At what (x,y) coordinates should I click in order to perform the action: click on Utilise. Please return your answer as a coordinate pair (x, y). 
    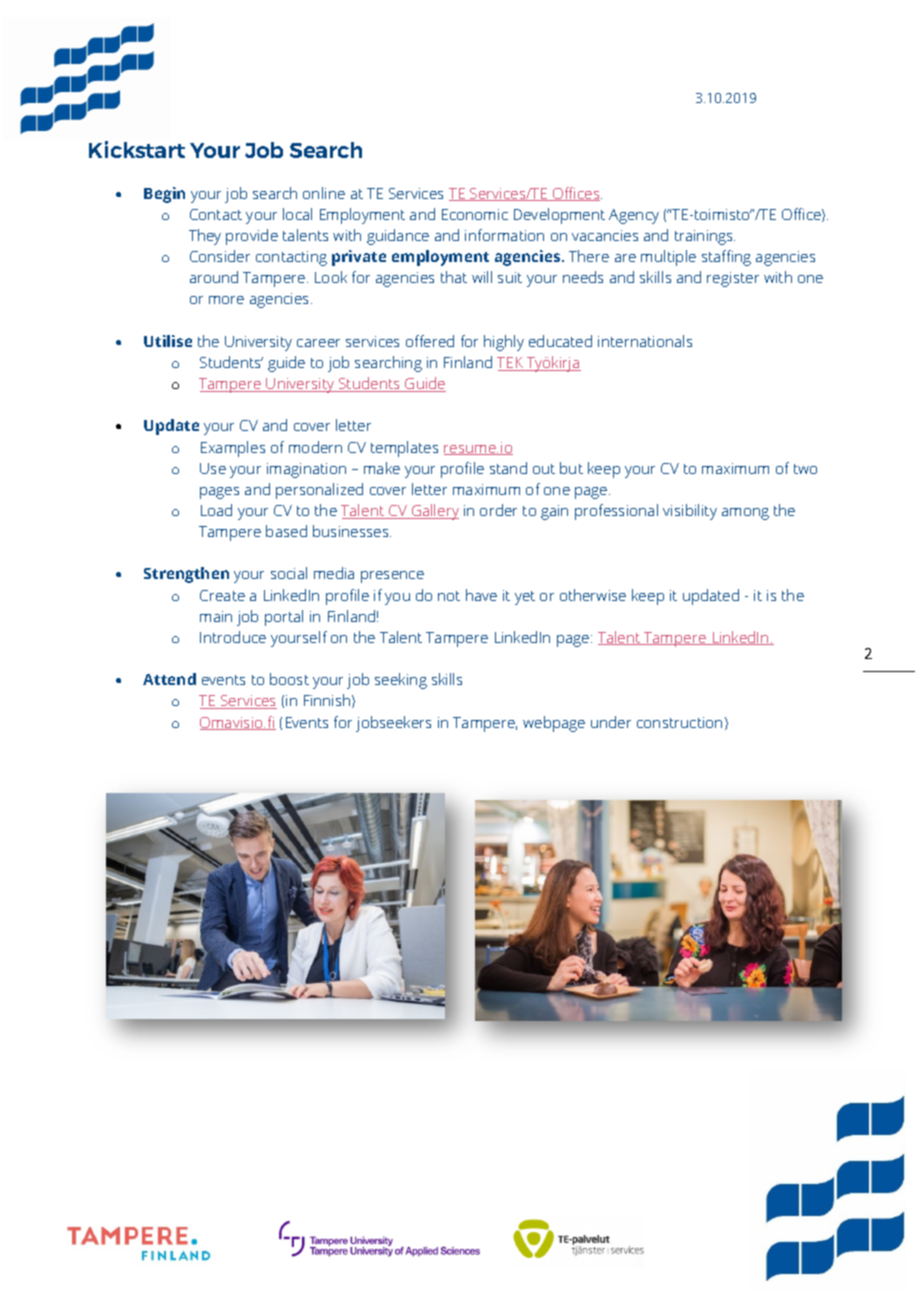
    Looking at the image, I should click on (168, 341).
